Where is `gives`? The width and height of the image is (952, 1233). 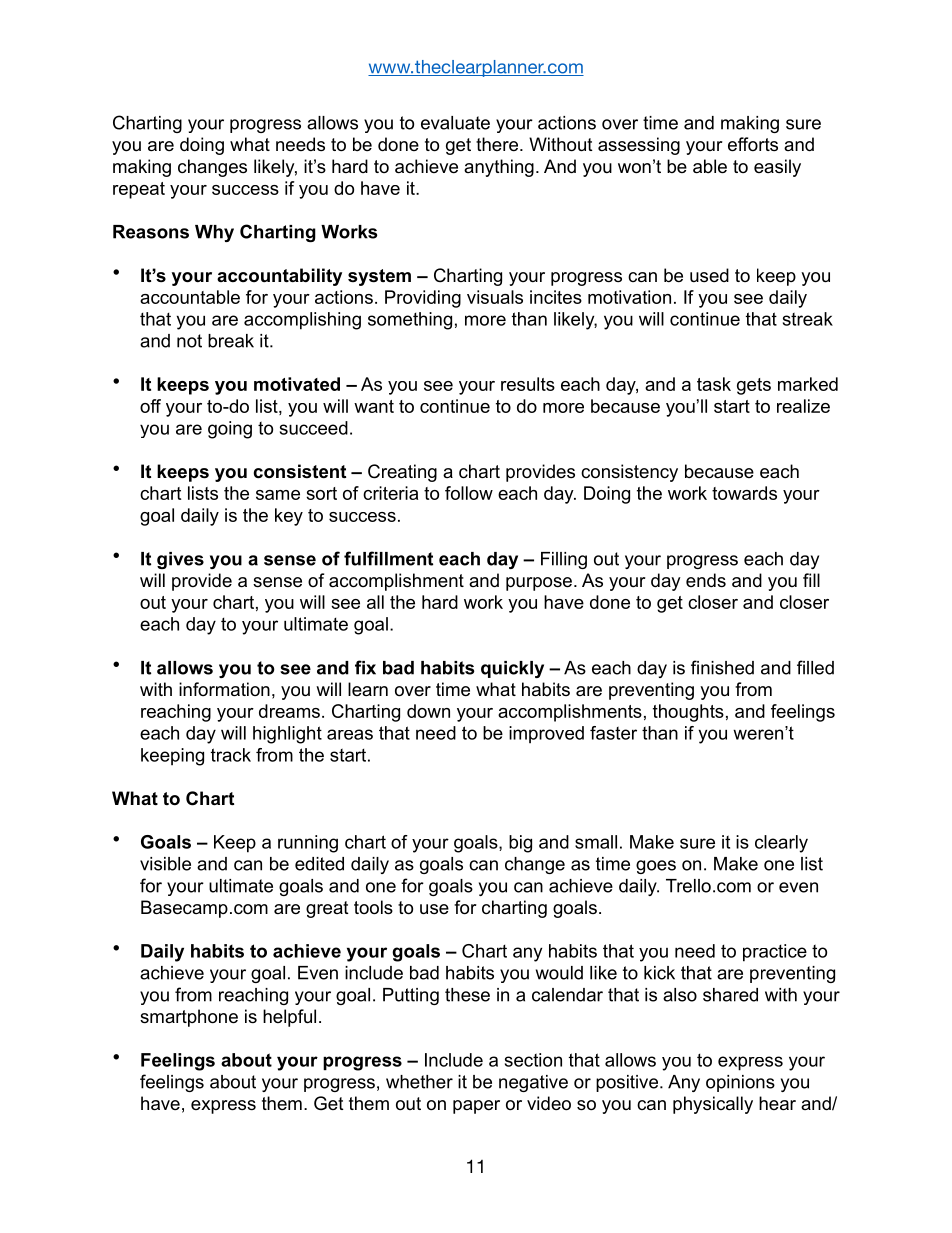 gives is located at coordinates (180, 560).
